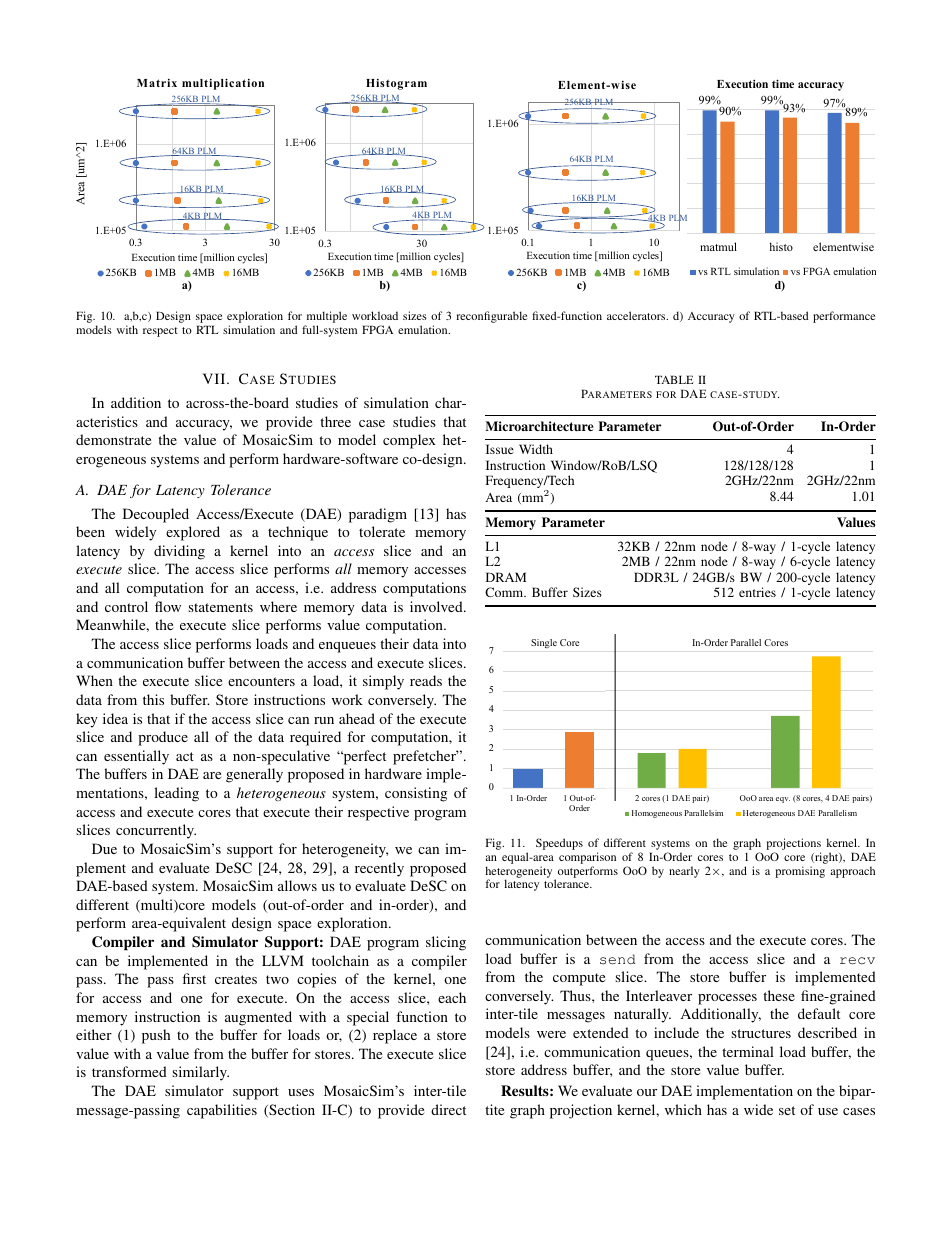  What do you see at coordinates (168, 606) in the image?
I see `flow` at bounding box center [168, 606].
